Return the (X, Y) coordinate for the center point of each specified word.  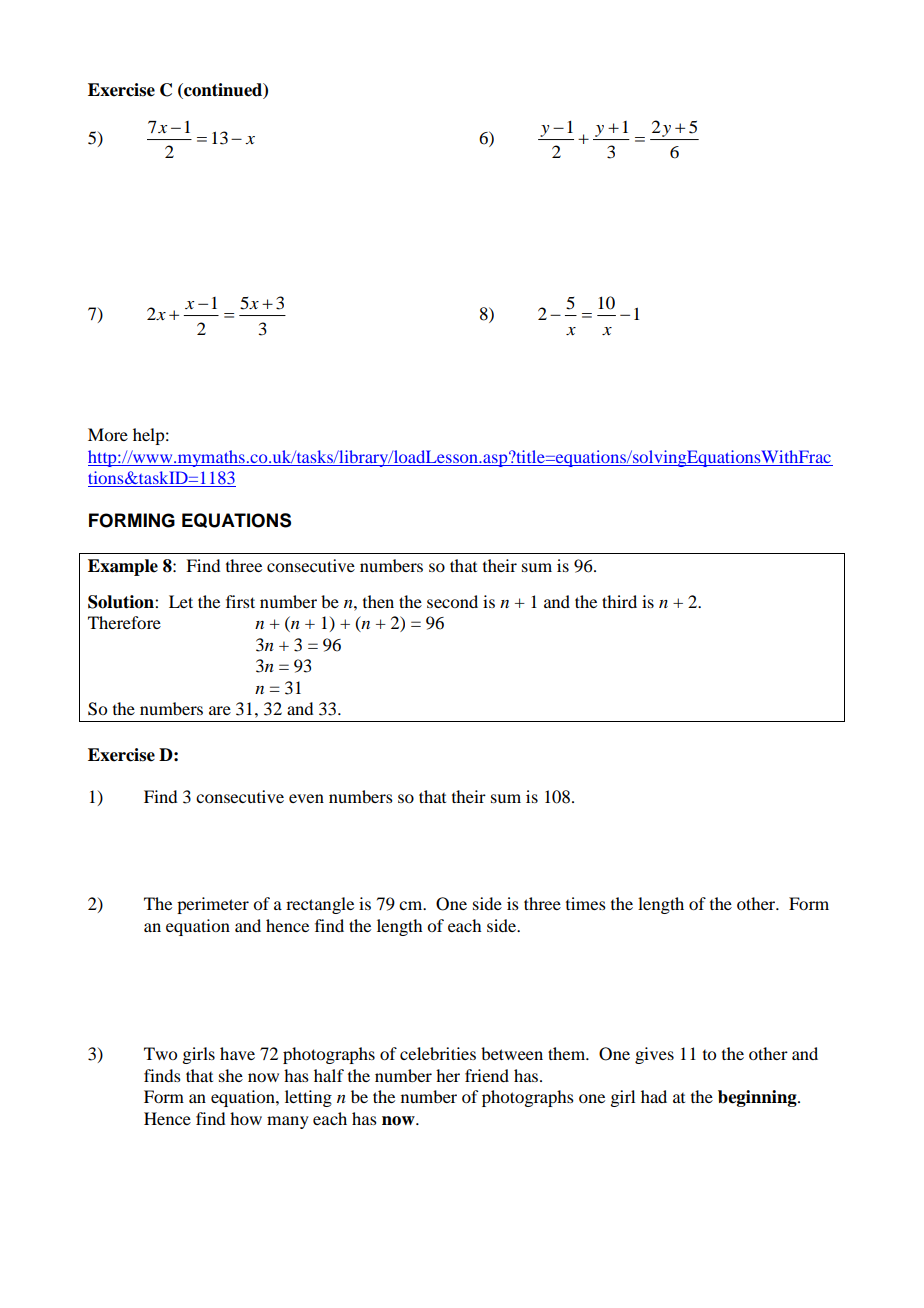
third (619, 601)
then (378, 601)
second (452, 601)
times (586, 903)
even (306, 798)
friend (487, 1075)
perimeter (213, 905)
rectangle (320, 905)
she (231, 1075)
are (220, 710)
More (108, 434)
